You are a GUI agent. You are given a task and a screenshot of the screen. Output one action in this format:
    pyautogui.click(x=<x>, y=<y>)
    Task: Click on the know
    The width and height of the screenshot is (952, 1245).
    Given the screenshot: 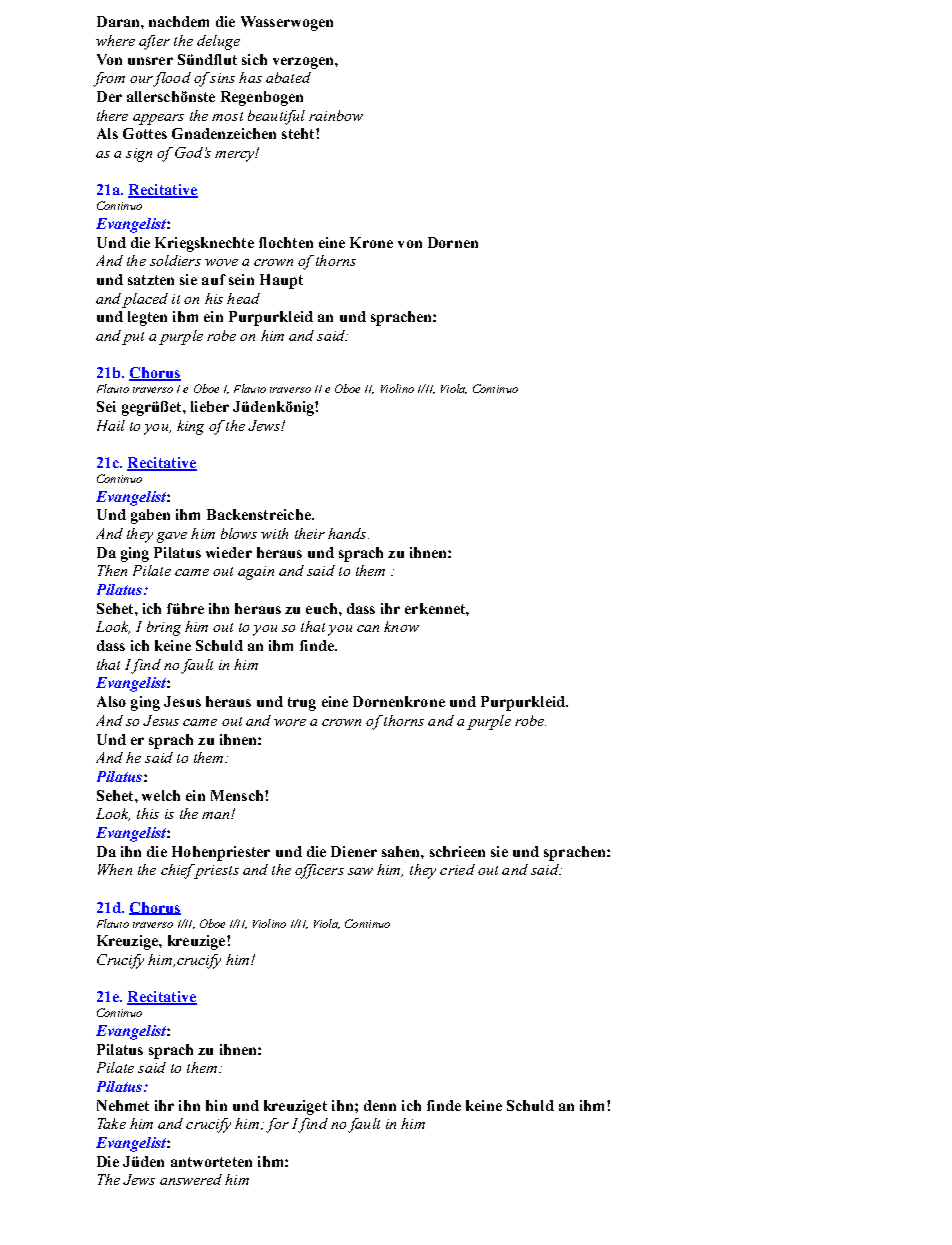 What is the action you would take?
    pyautogui.click(x=401, y=626)
